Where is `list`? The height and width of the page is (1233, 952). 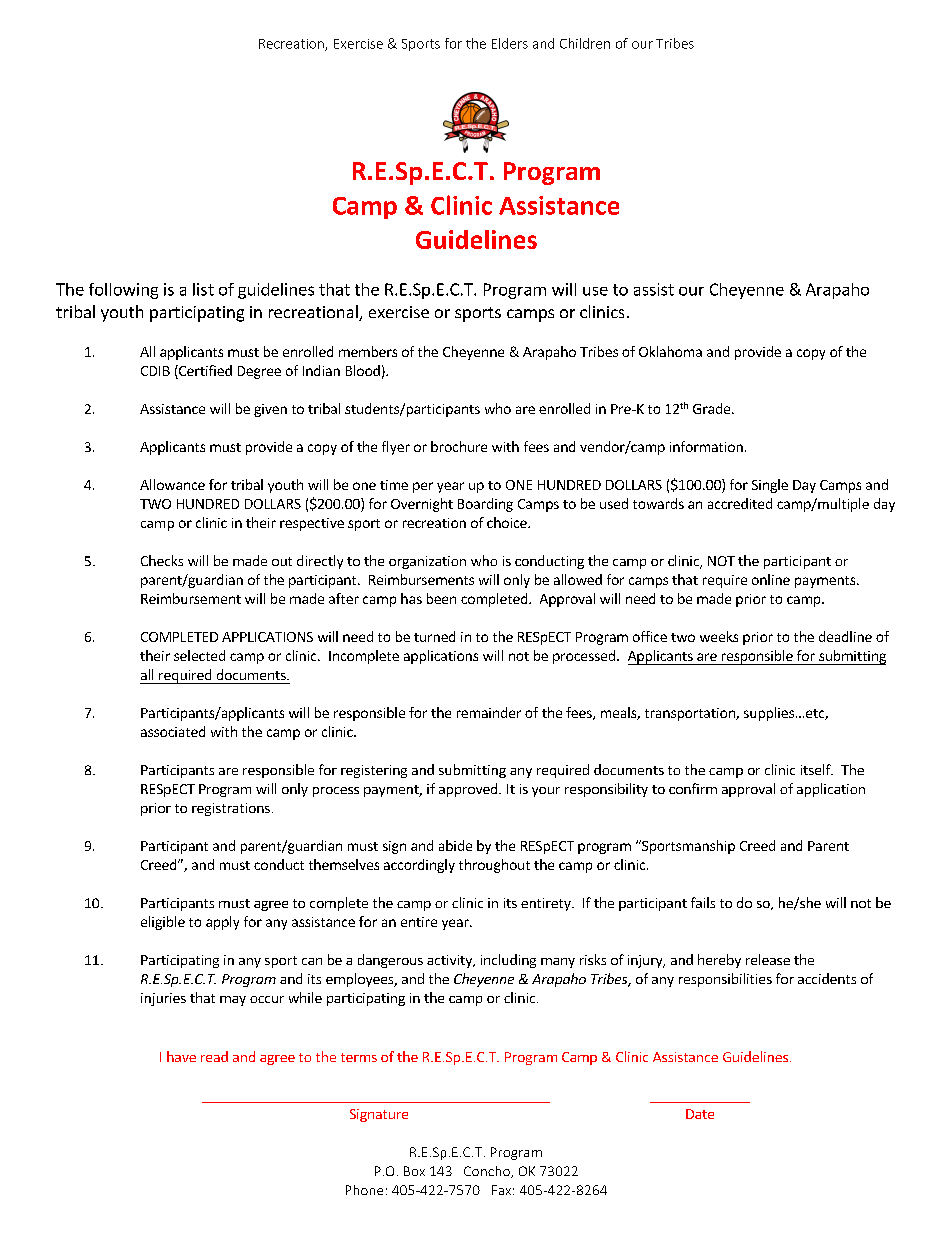
list is located at coordinates (203, 289).
